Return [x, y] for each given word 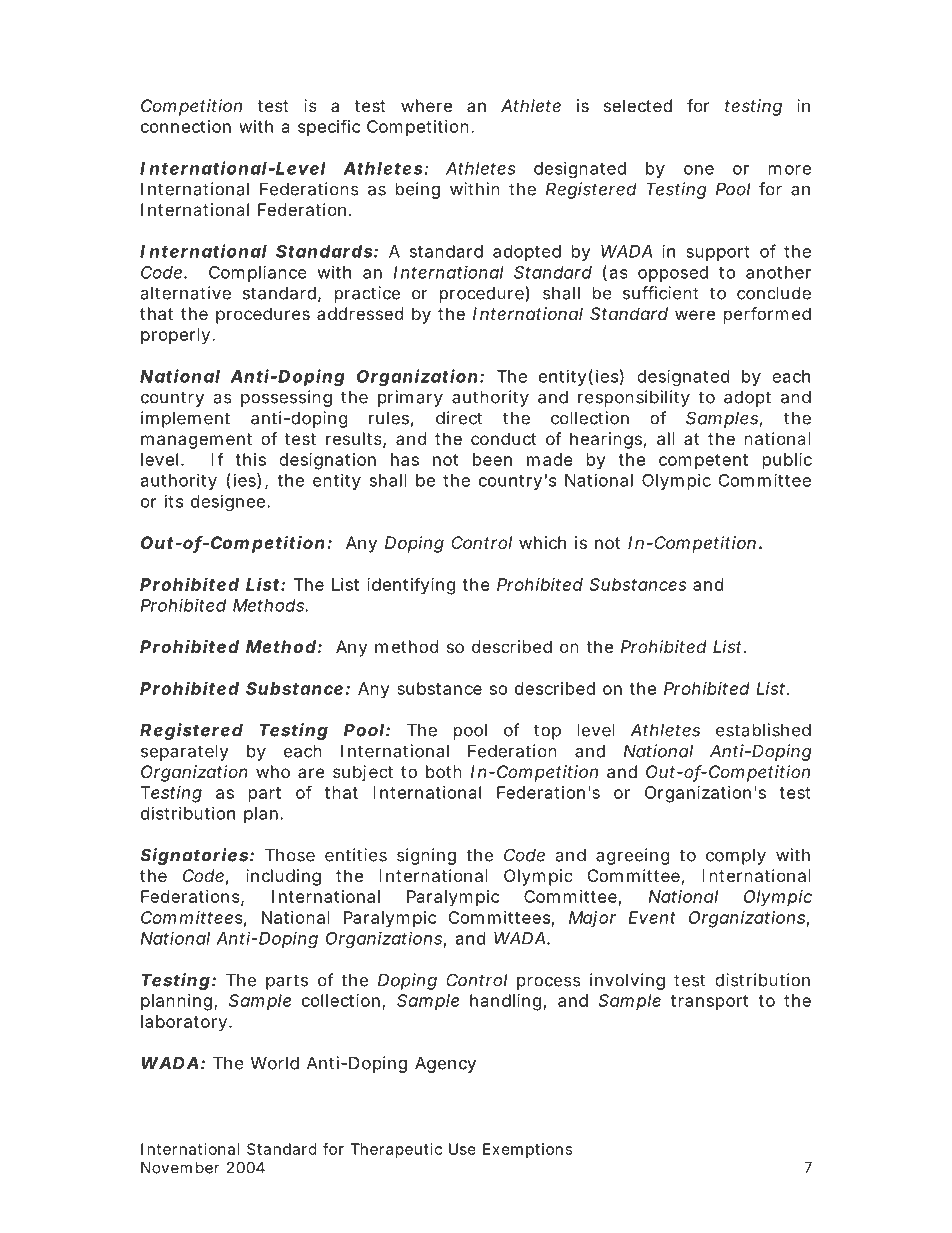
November [180, 1168]
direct [459, 418]
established [763, 730]
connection [186, 126]
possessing [286, 398]
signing [426, 856]
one [699, 170]
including [283, 877]
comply [736, 857]
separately [184, 753]
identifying [411, 586]
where [426, 105]
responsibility [634, 398]
